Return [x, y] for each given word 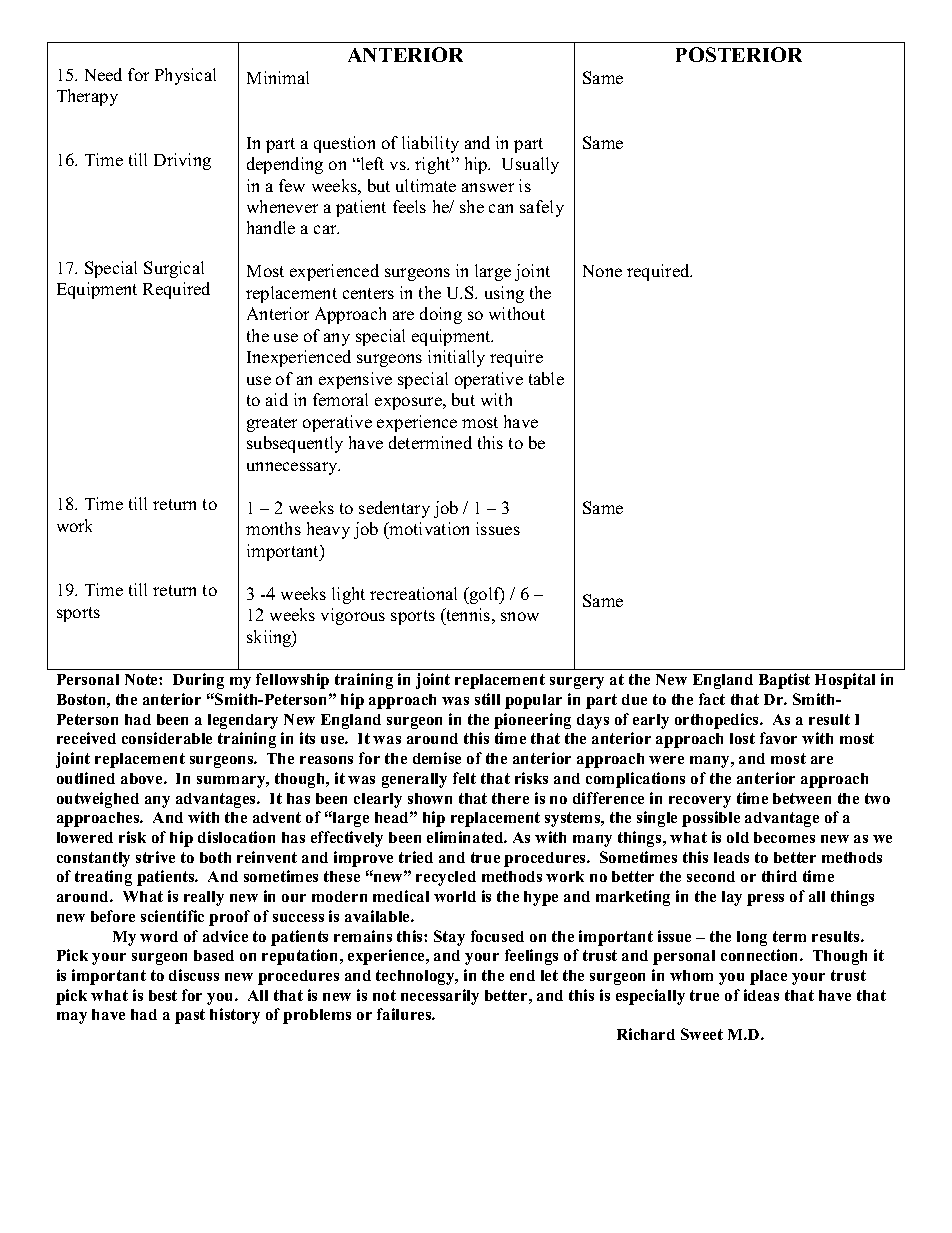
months [273, 528]
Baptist [784, 681]
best [163, 995]
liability [430, 144]
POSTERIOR [739, 54]
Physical [185, 76]
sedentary [394, 509]
